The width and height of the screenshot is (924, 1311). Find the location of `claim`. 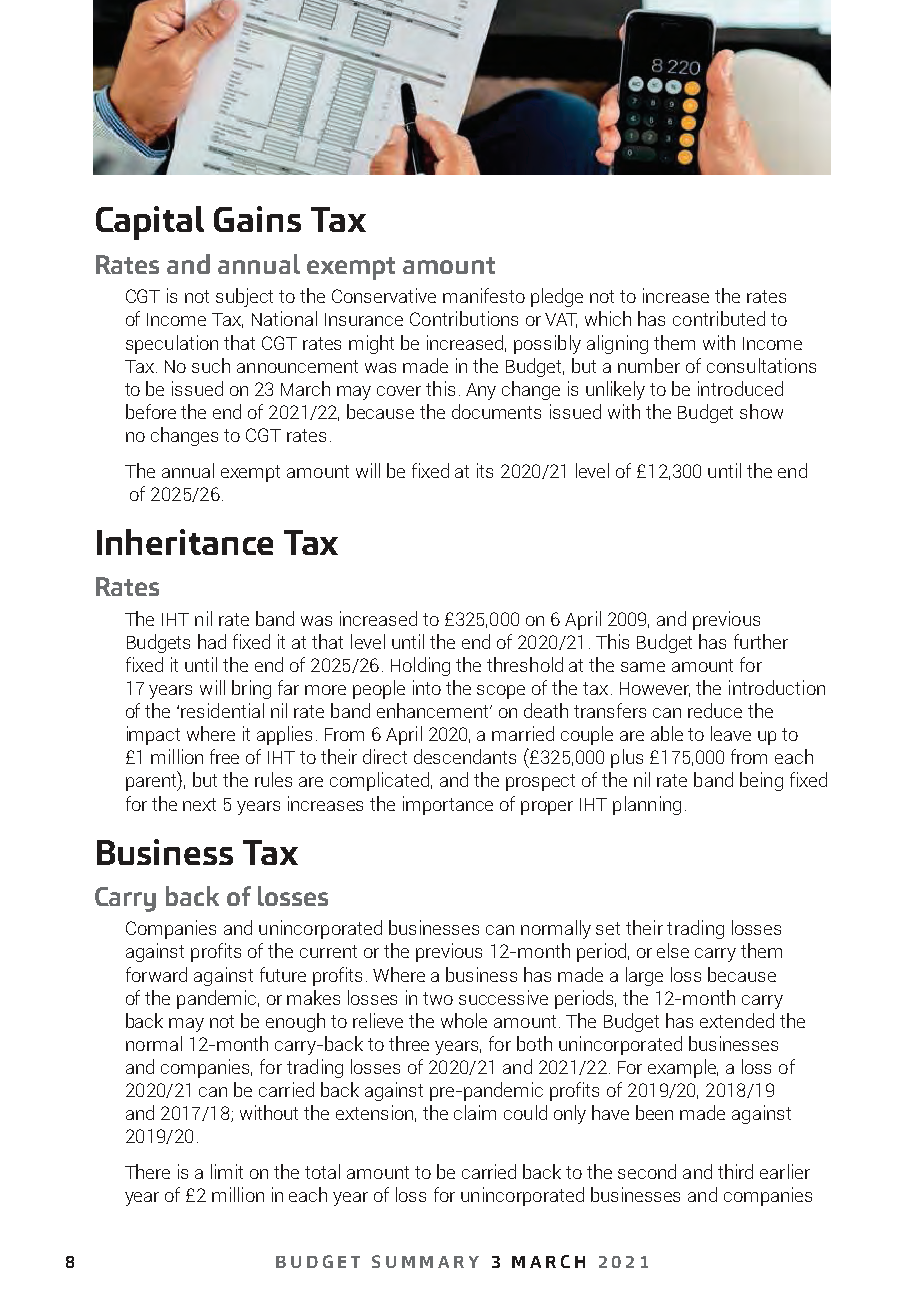

claim is located at coordinates (475, 1112).
